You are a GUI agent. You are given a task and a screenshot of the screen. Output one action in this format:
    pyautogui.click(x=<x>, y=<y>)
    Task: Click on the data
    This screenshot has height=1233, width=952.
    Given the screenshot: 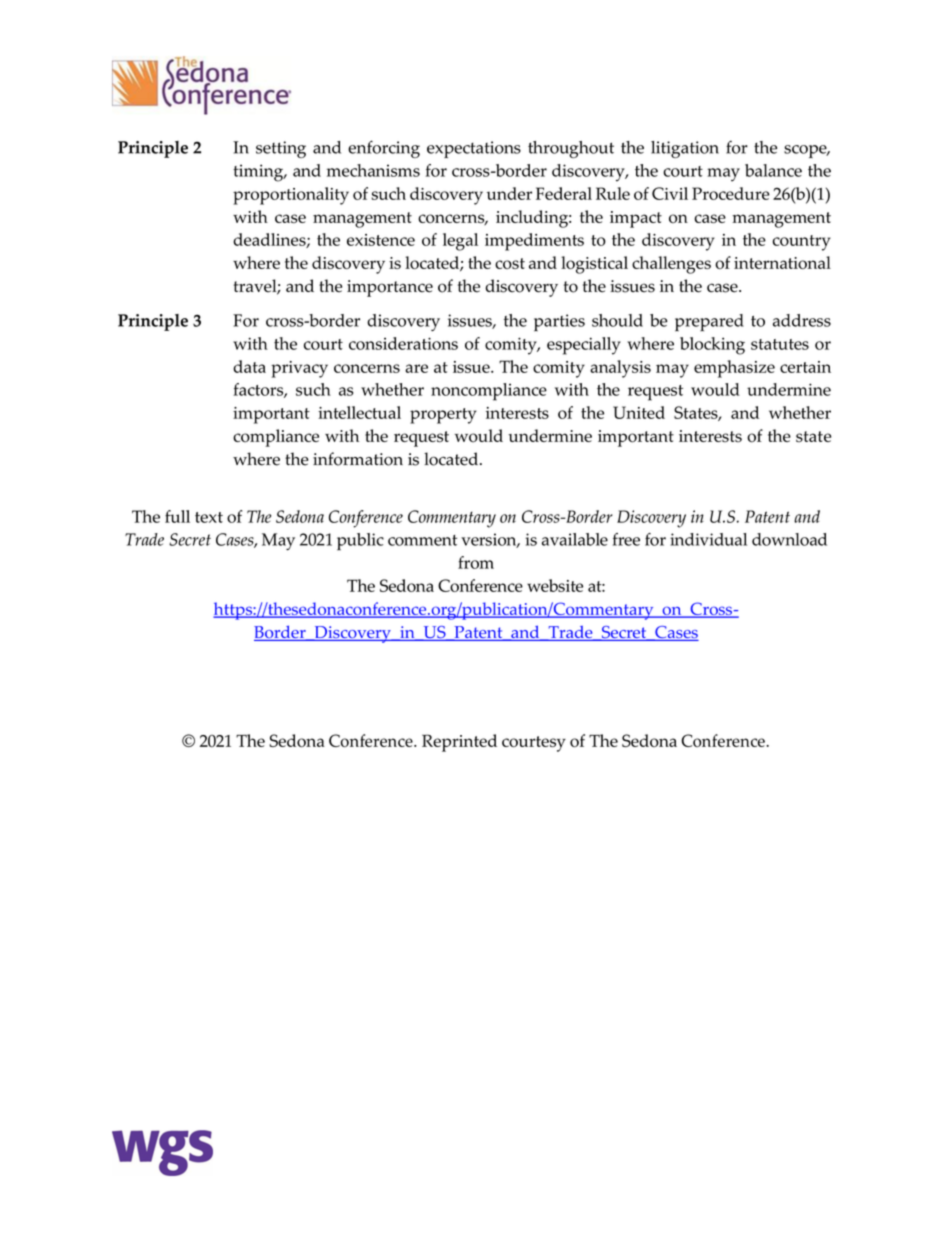 What is the action you would take?
    pyautogui.click(x=249, y=366)
